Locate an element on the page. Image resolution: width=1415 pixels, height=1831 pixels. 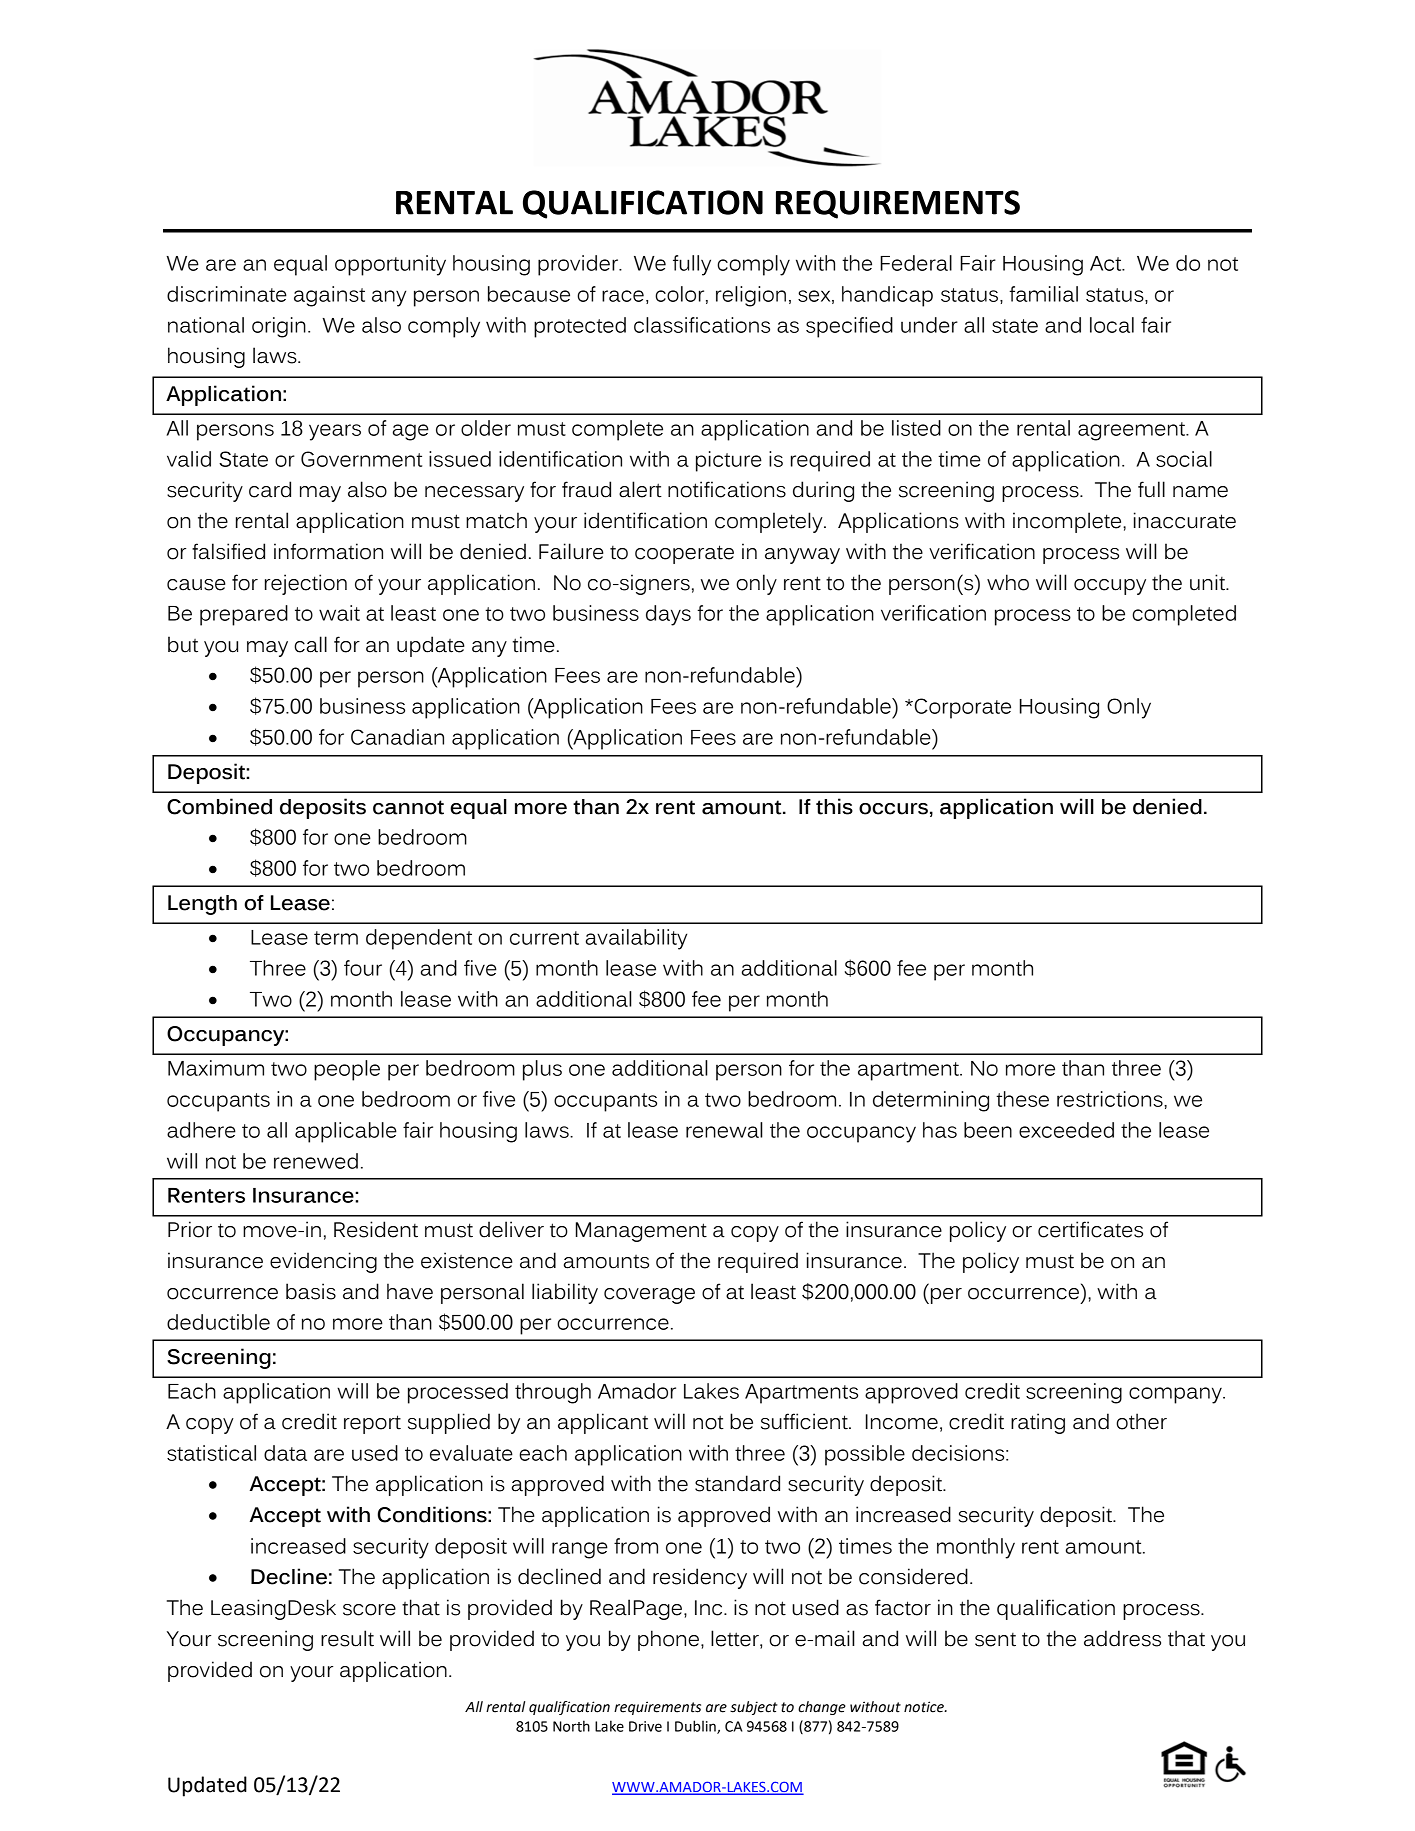
rating is located at coordinates (1038, 1423).
